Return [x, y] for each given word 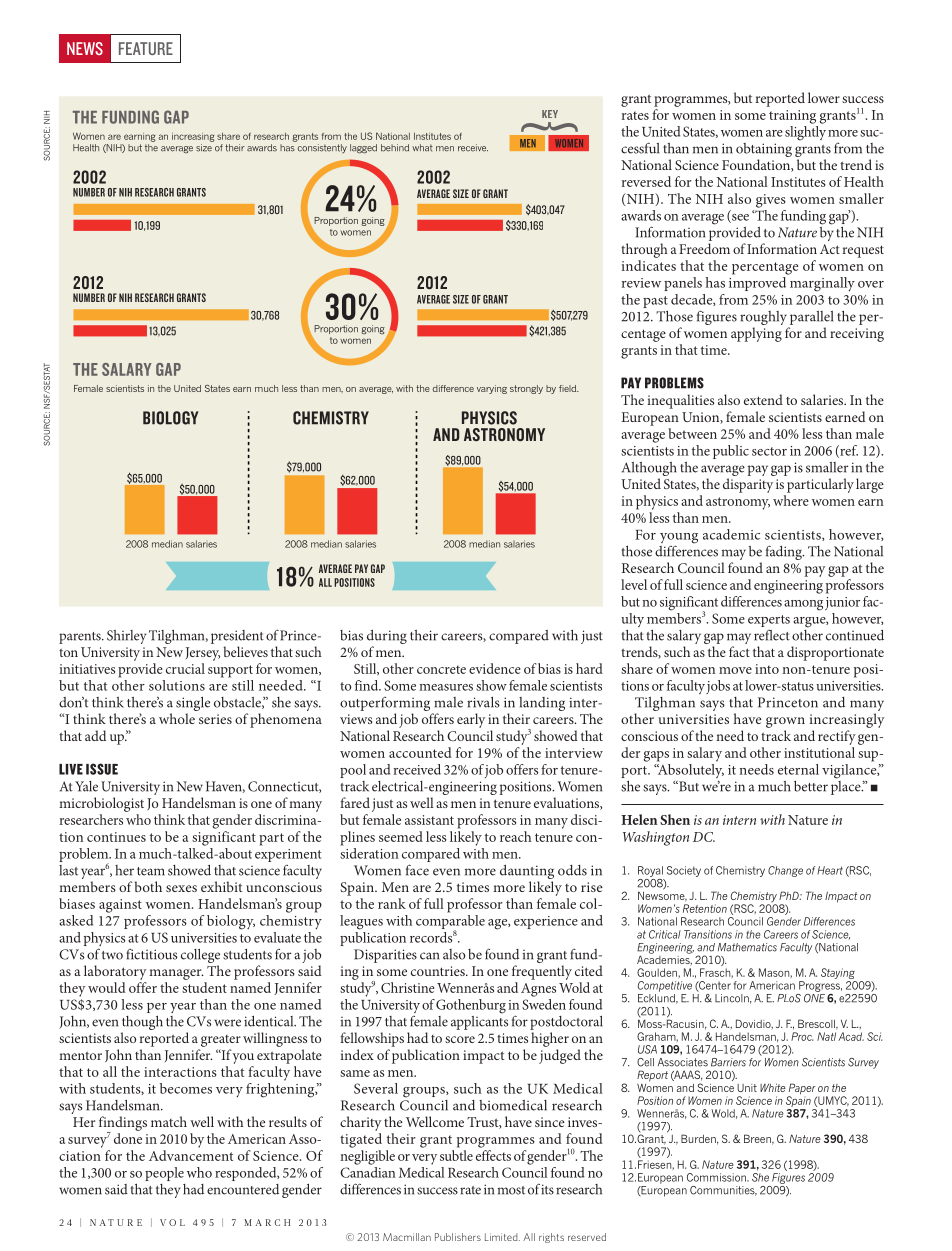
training [792, 117]
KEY [550, 114]
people [164, 1174]
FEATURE [146, 48]
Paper [802, 1090]
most [511, 1190]
